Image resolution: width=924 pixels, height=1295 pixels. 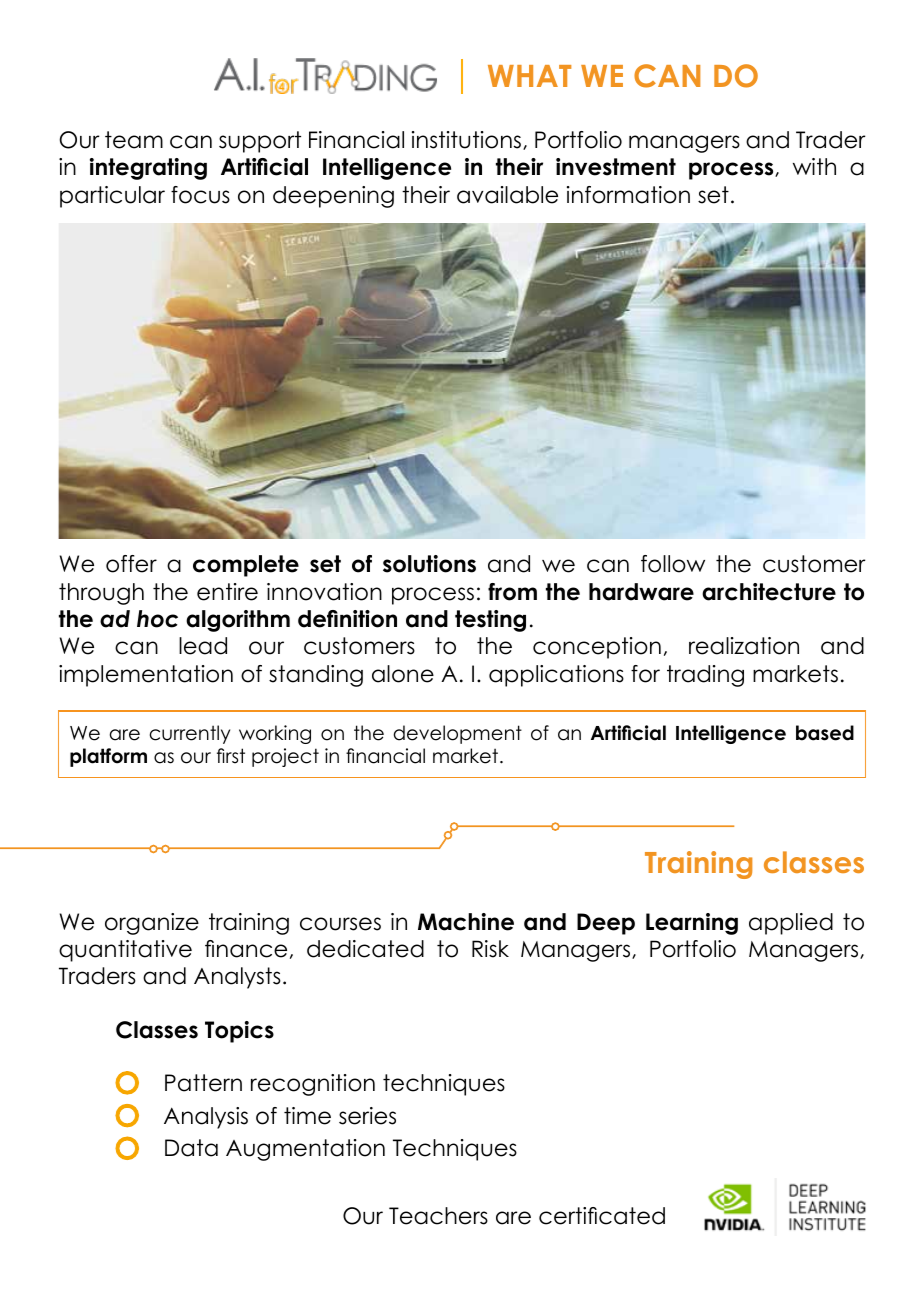 I want to click on Data, so click(x=191, y=1148).
